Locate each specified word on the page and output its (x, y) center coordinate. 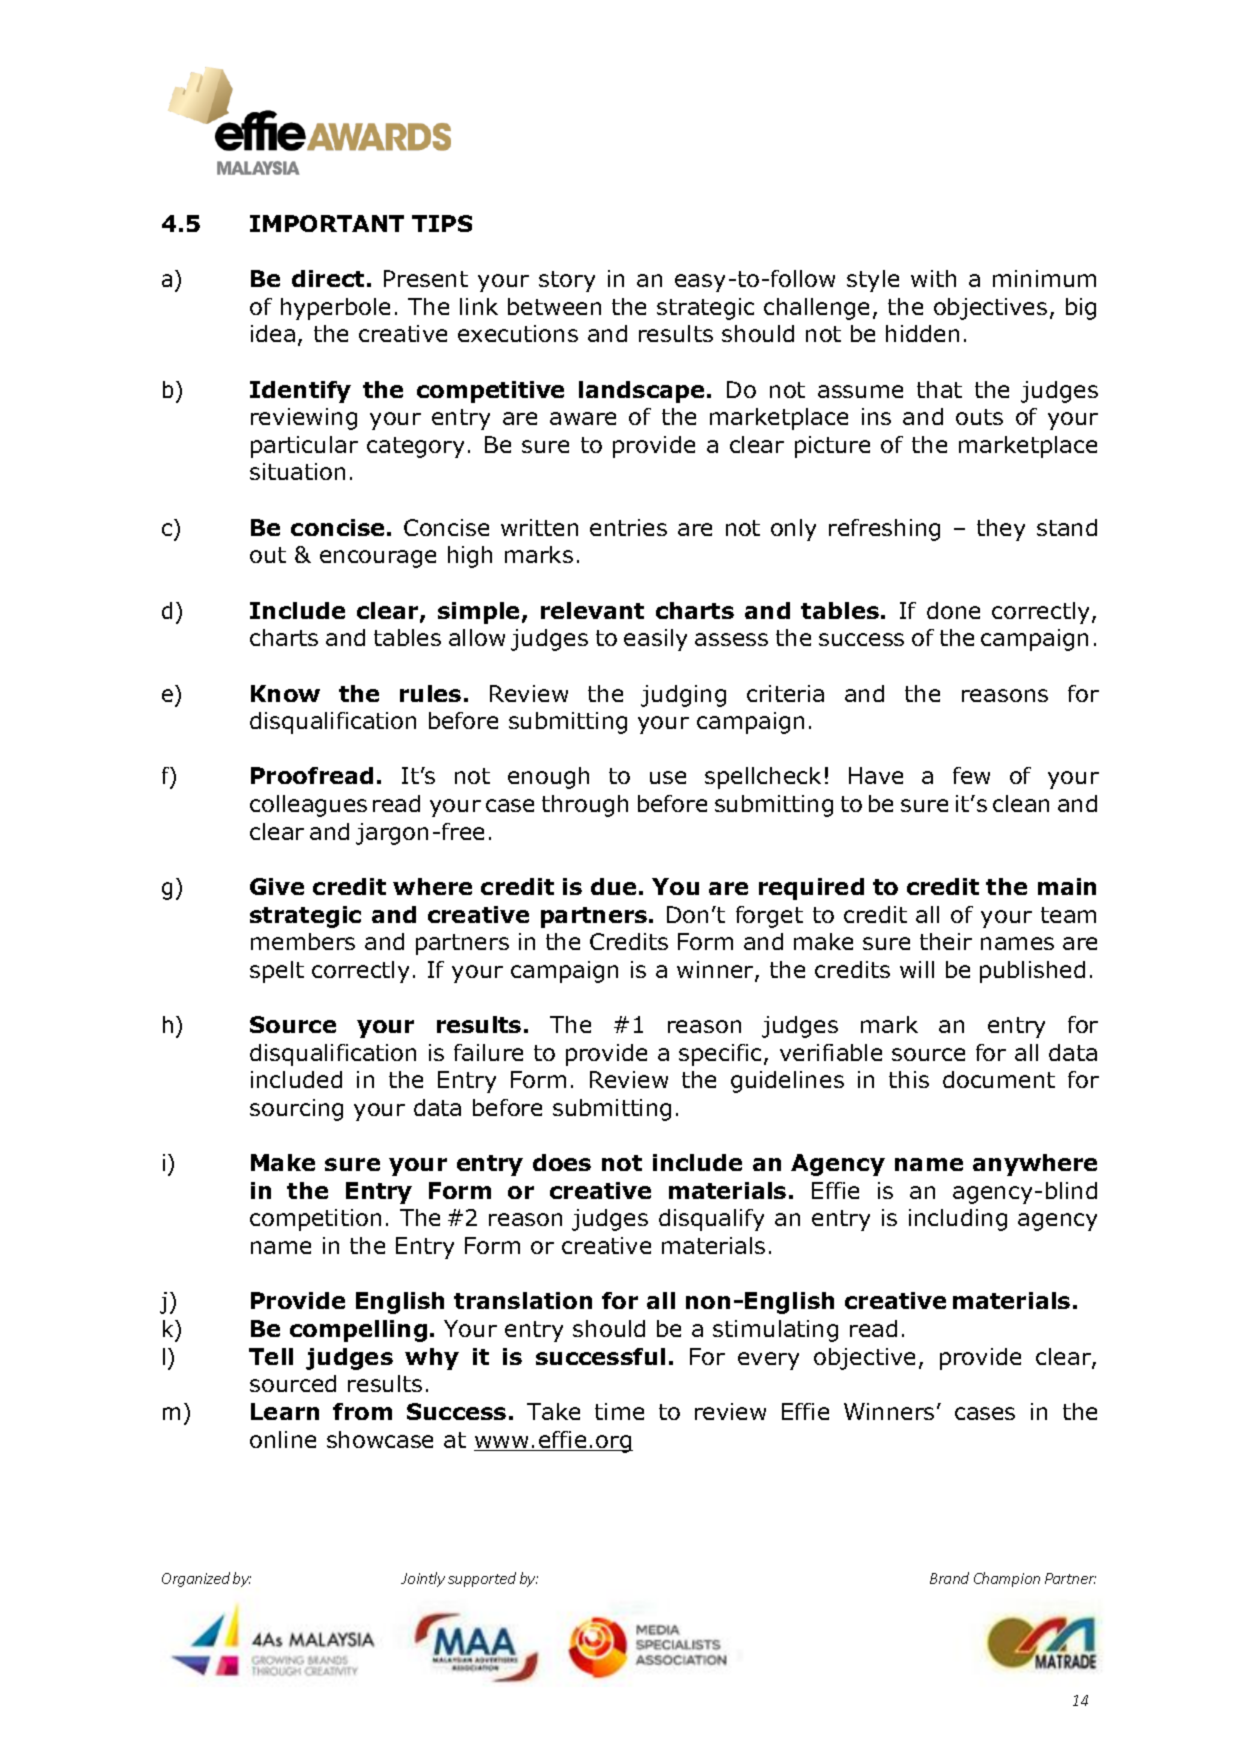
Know (285, 693)
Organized (196, 1579)
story (567, 281)
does (562, 1162)
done (953, 610)
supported (482, 1579)
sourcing (296, 1110)
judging (683, 696)
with (933, 278)
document (999, 1079)
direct (328, 278)
